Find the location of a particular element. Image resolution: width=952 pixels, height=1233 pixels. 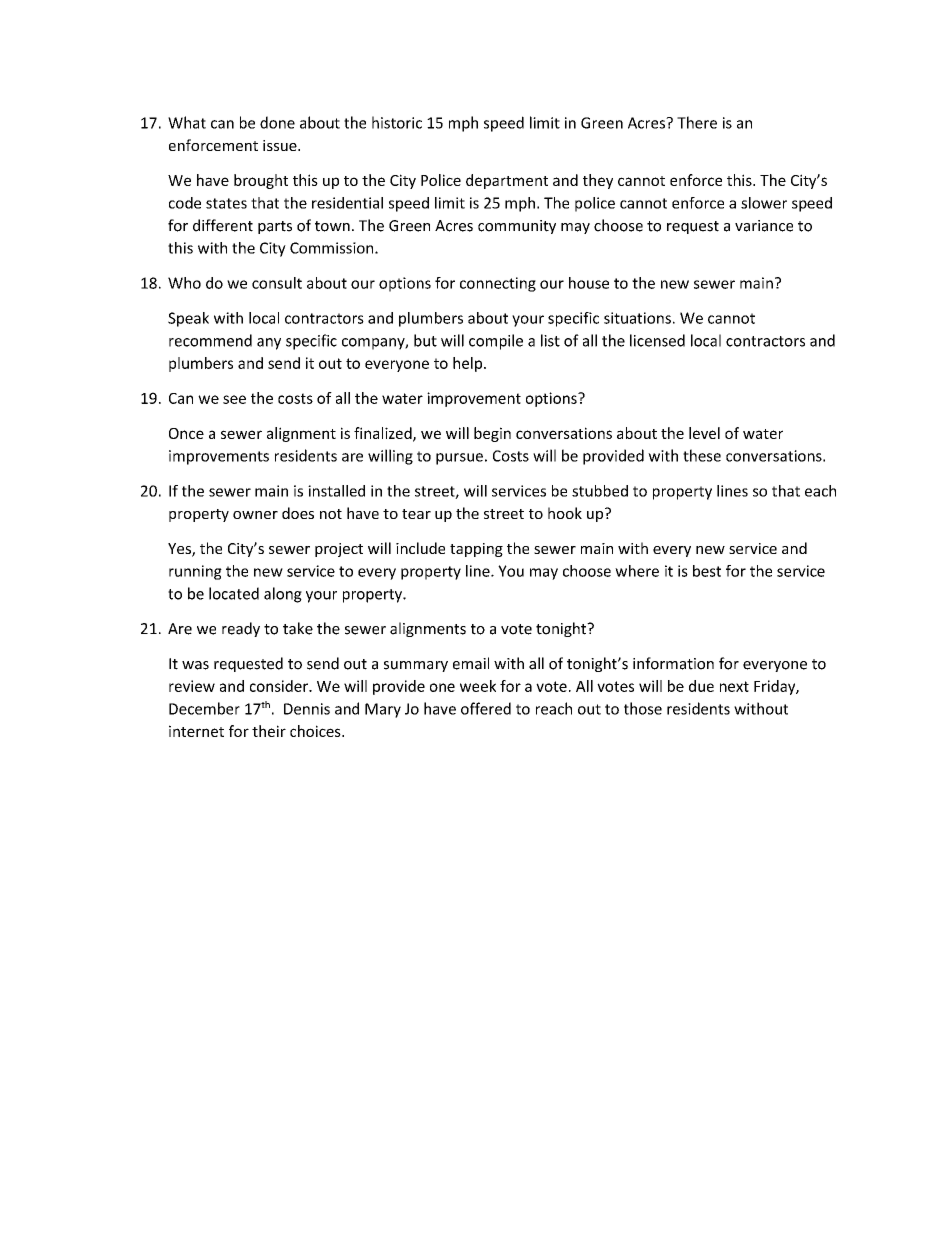

issue is located at coordinates (281, 145).
